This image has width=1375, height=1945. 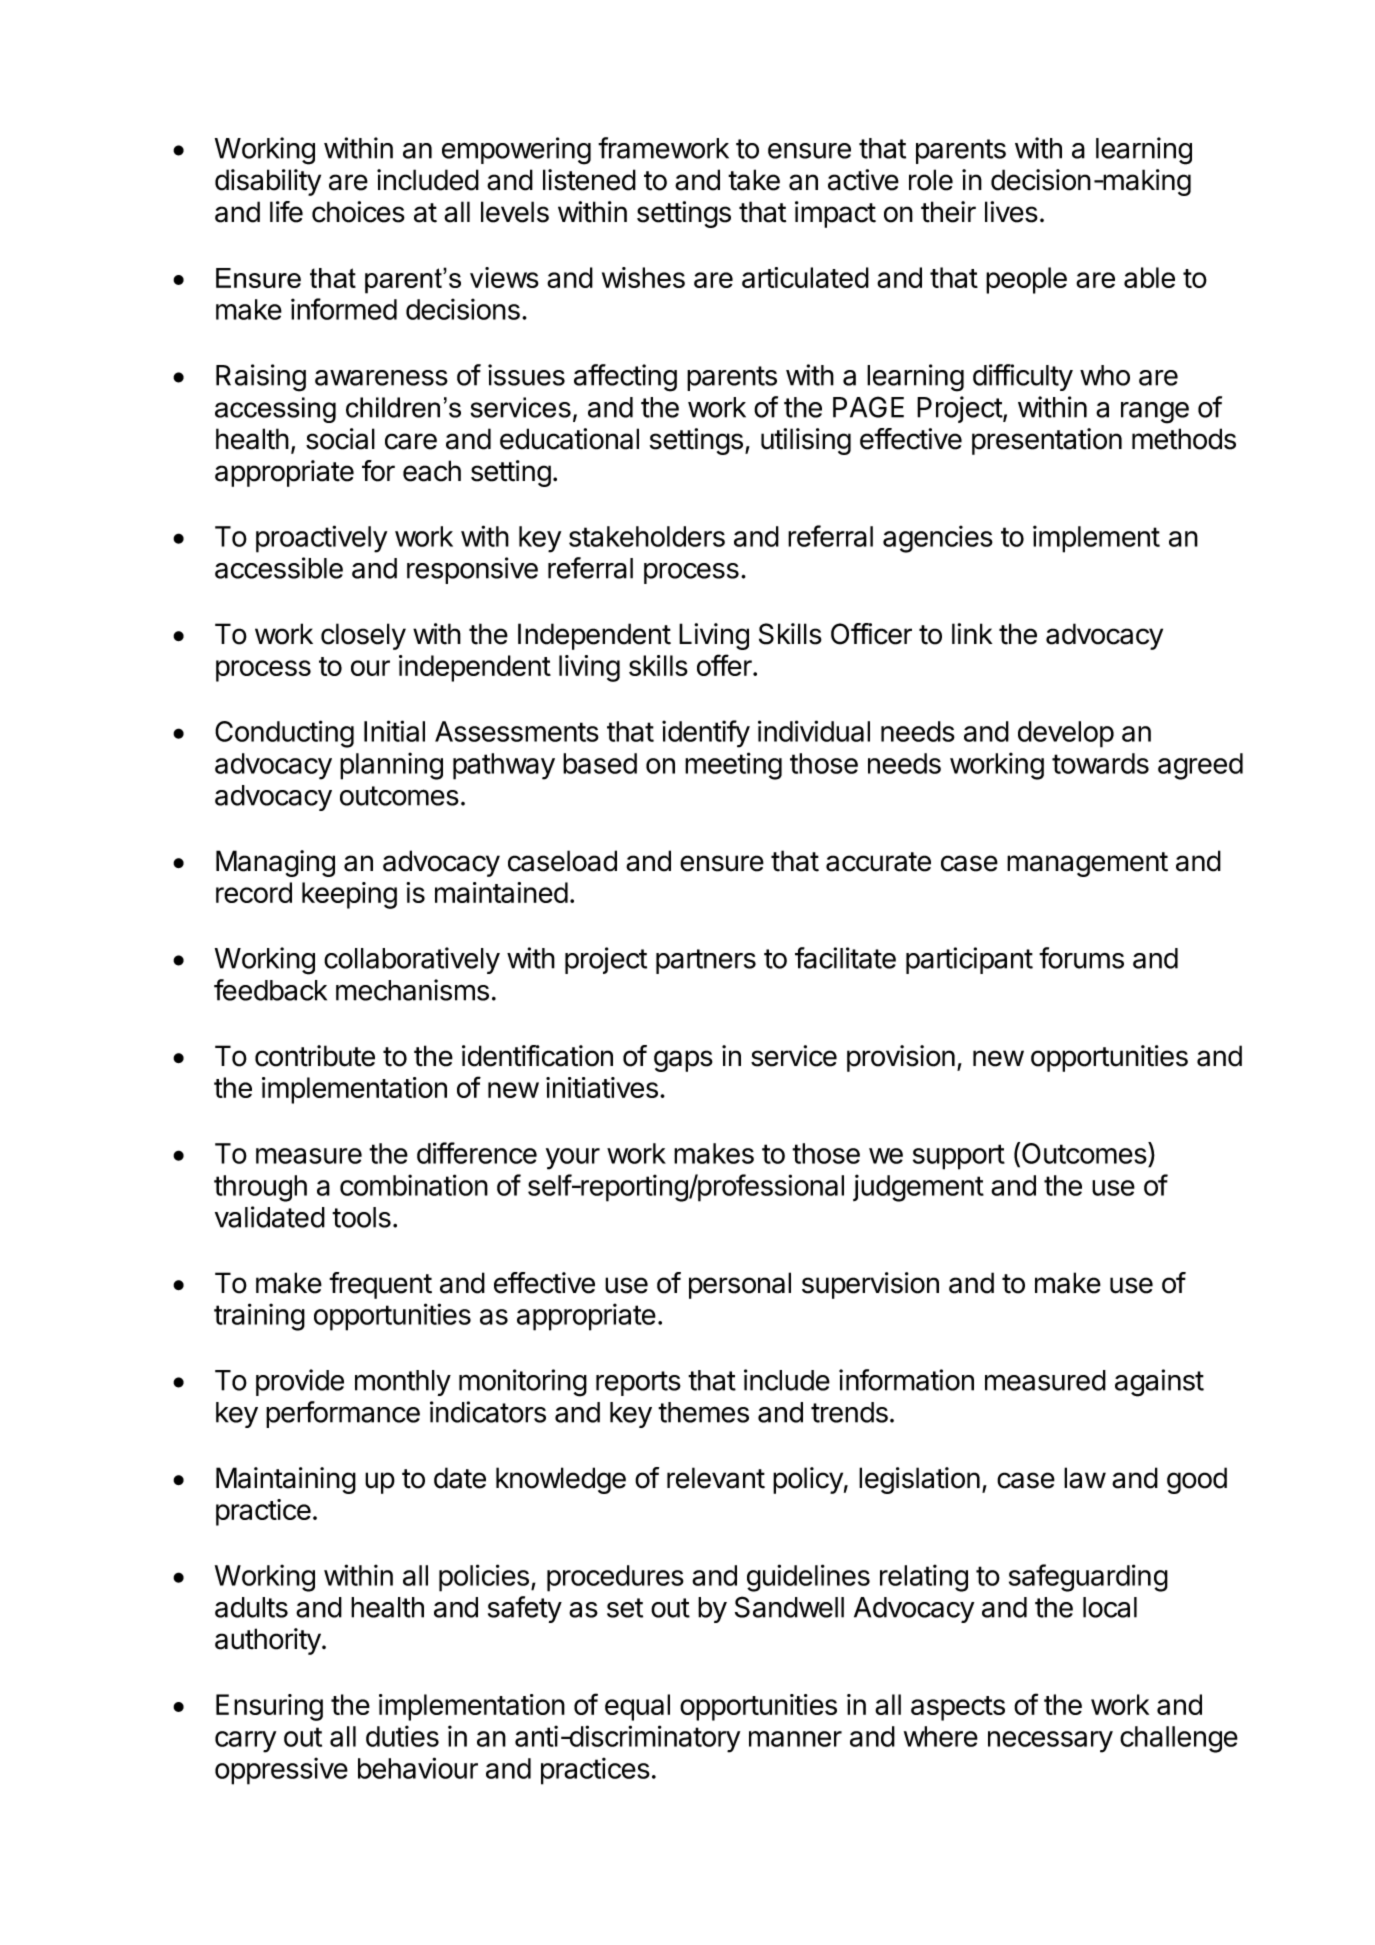 What do you see at coordinates (402, 1736) in the image?
I see `duties` at bounding box center [402, 1736].
